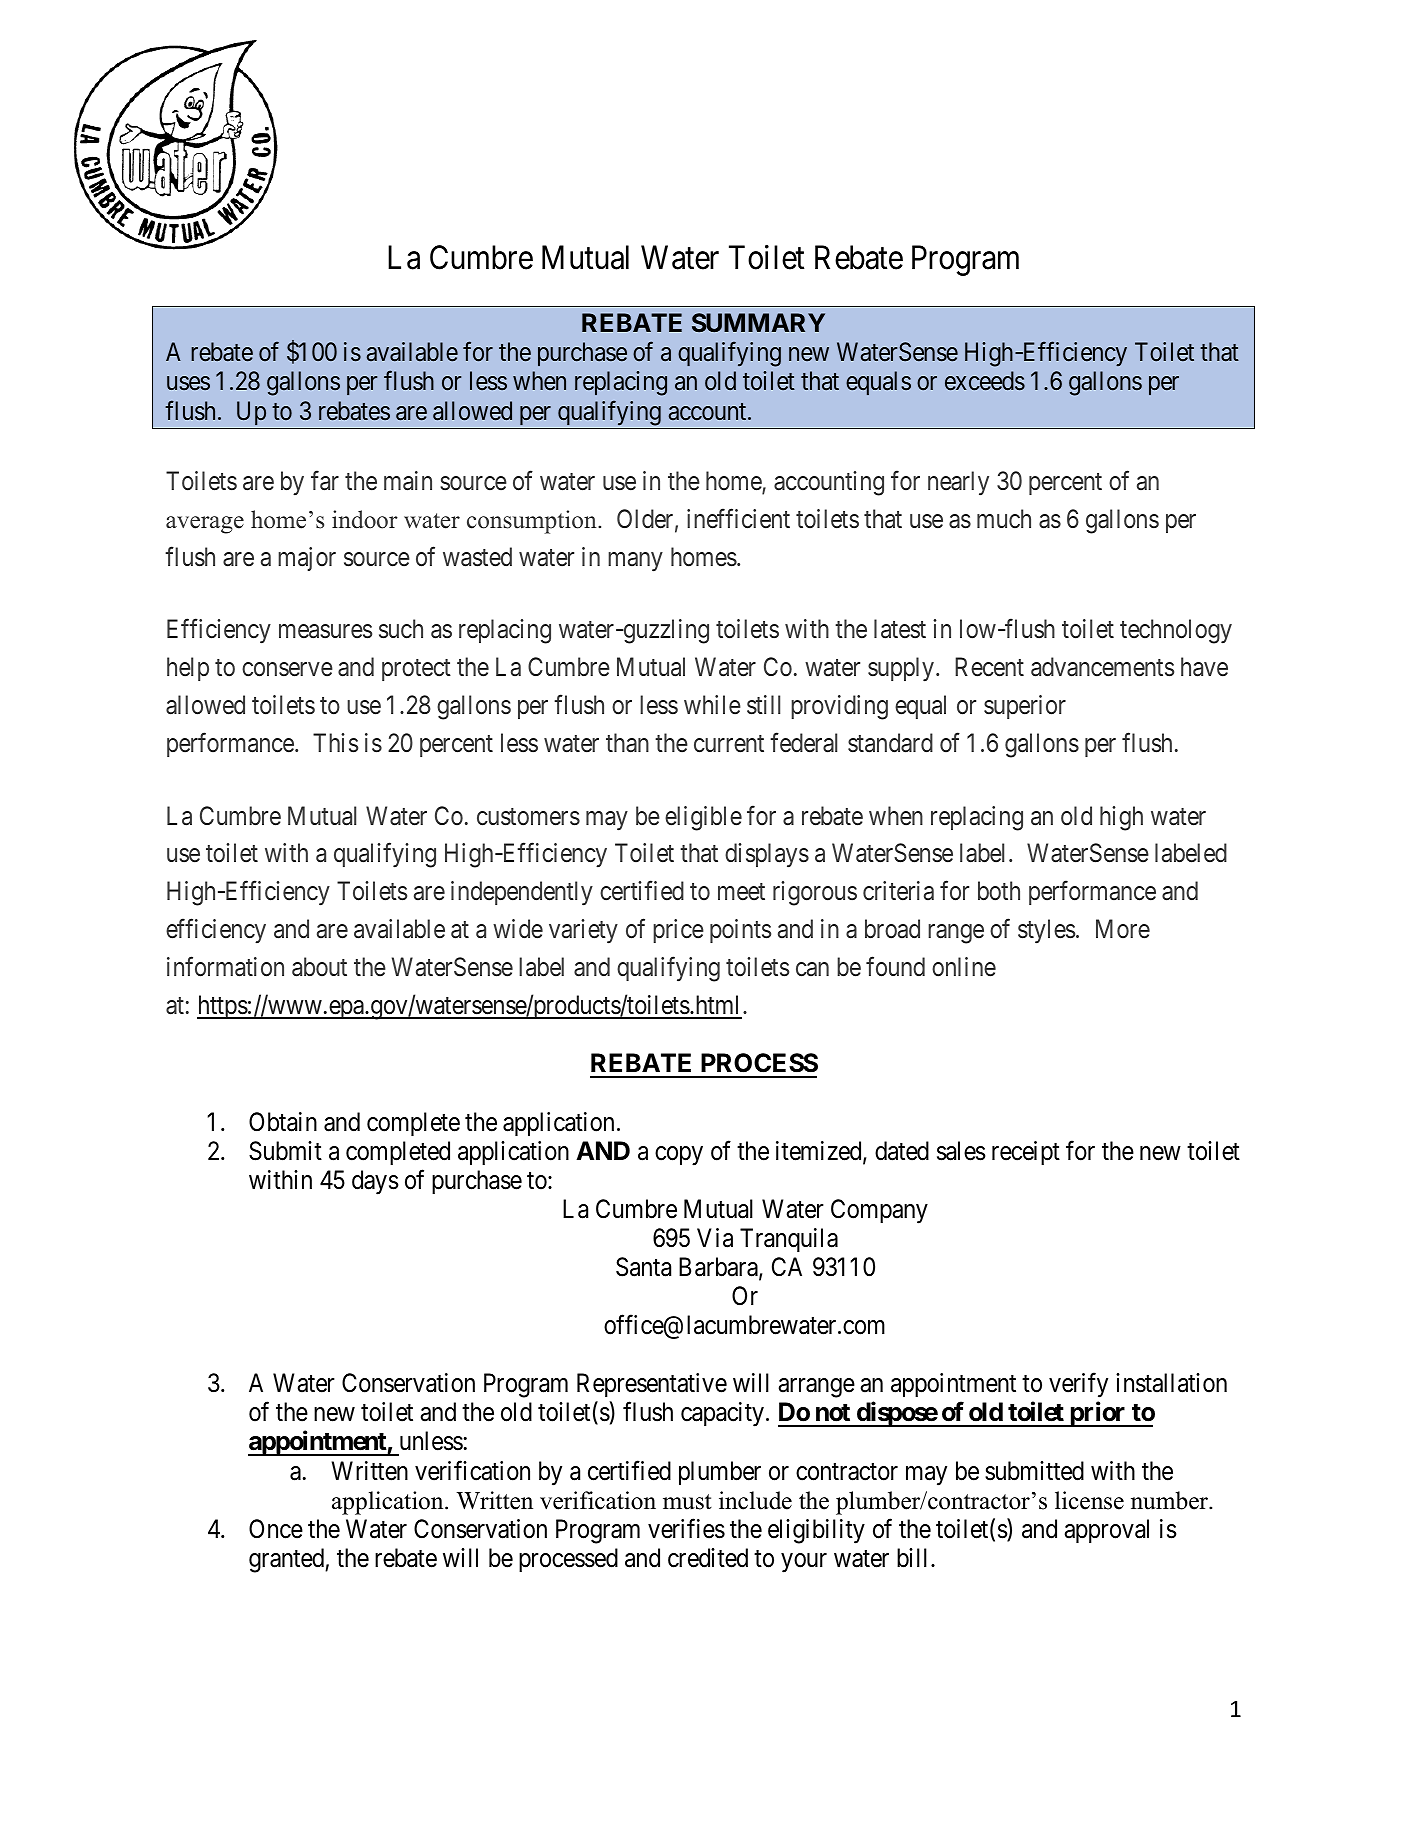 This page has width=1407, height=1821. I want to click on SUMMARY, so click(758, 322).
